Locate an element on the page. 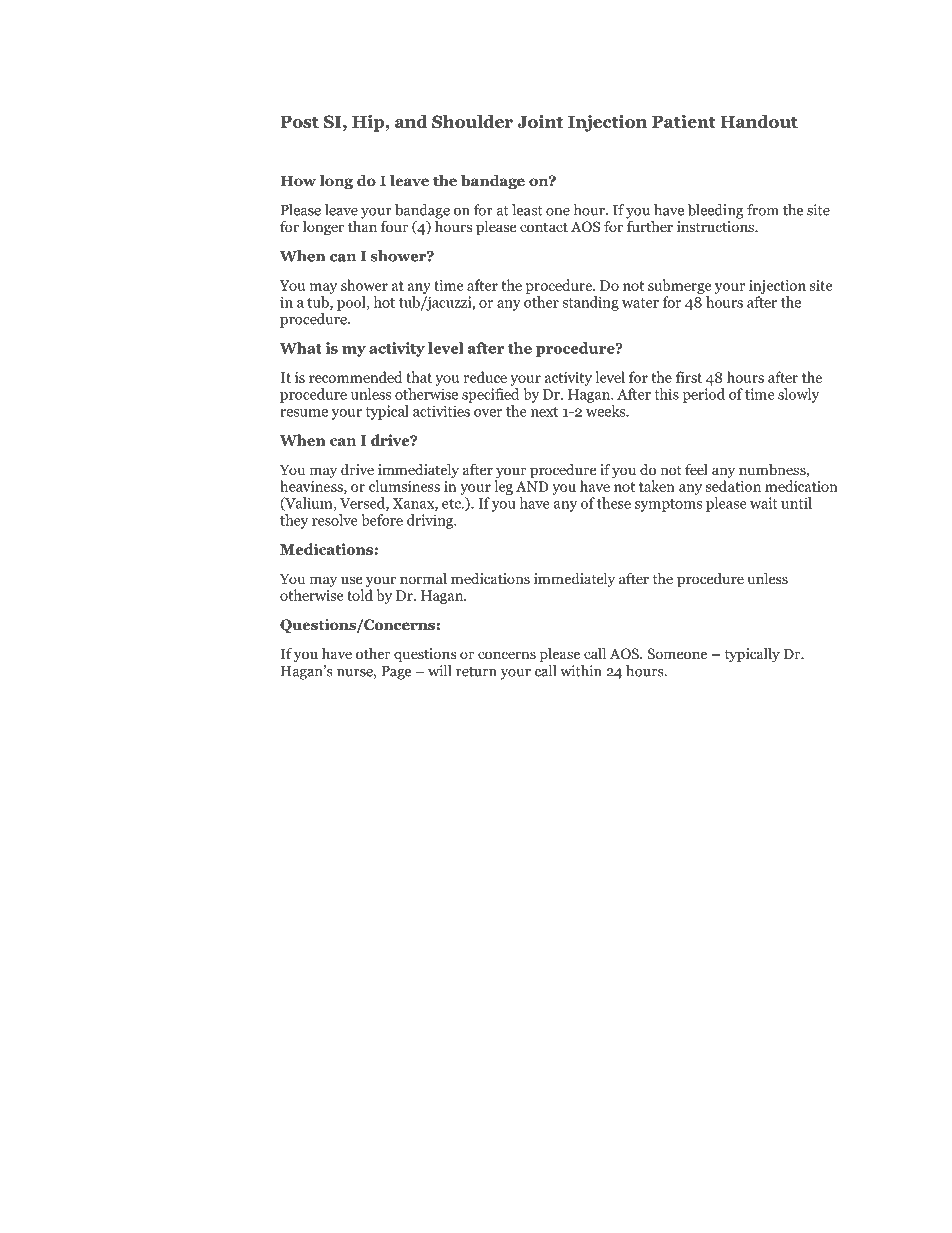 This document has width=952, height=1233. hot is located at coordinates (384, 302).
